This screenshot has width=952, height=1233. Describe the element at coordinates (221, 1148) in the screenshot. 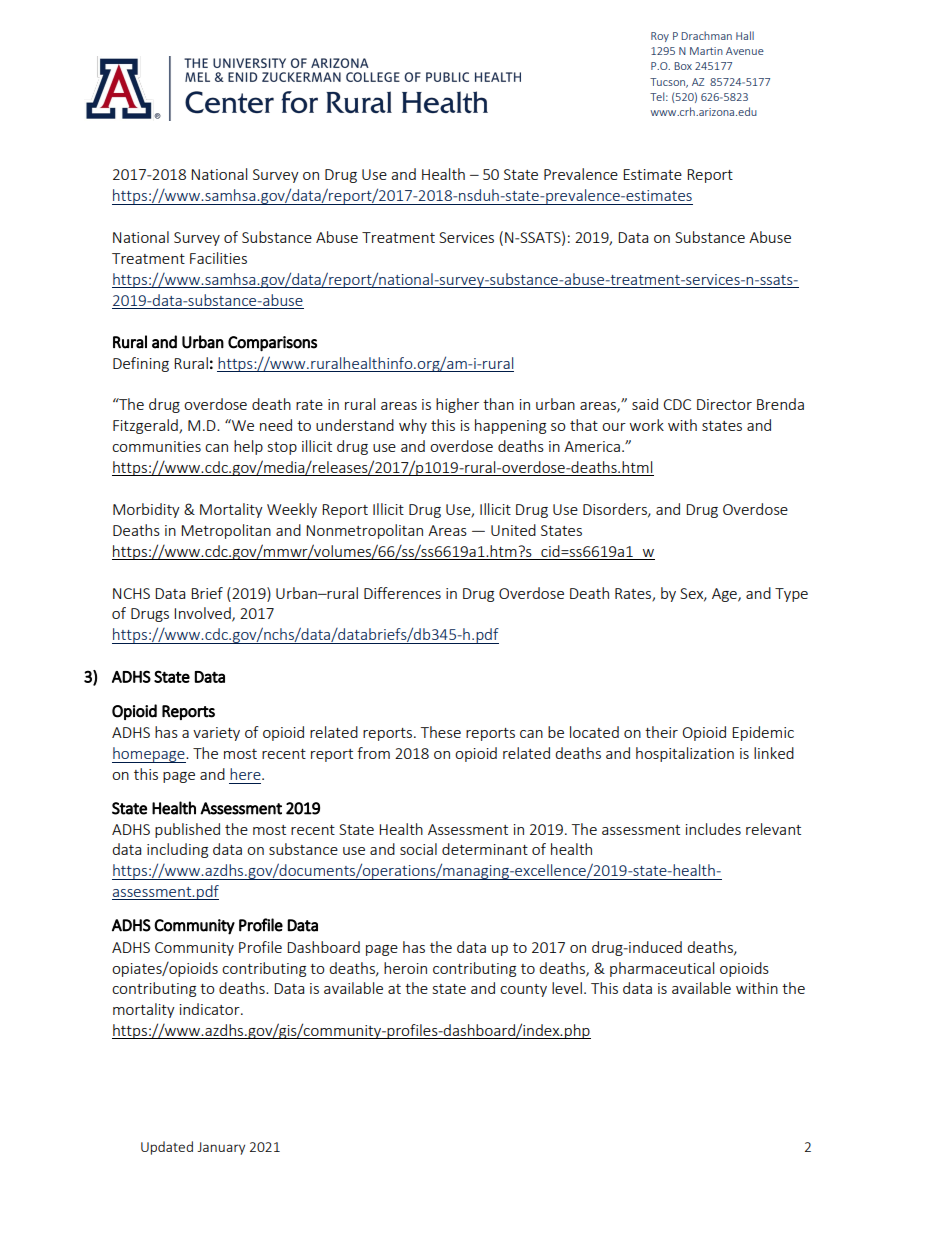

I see `January` at that location.
